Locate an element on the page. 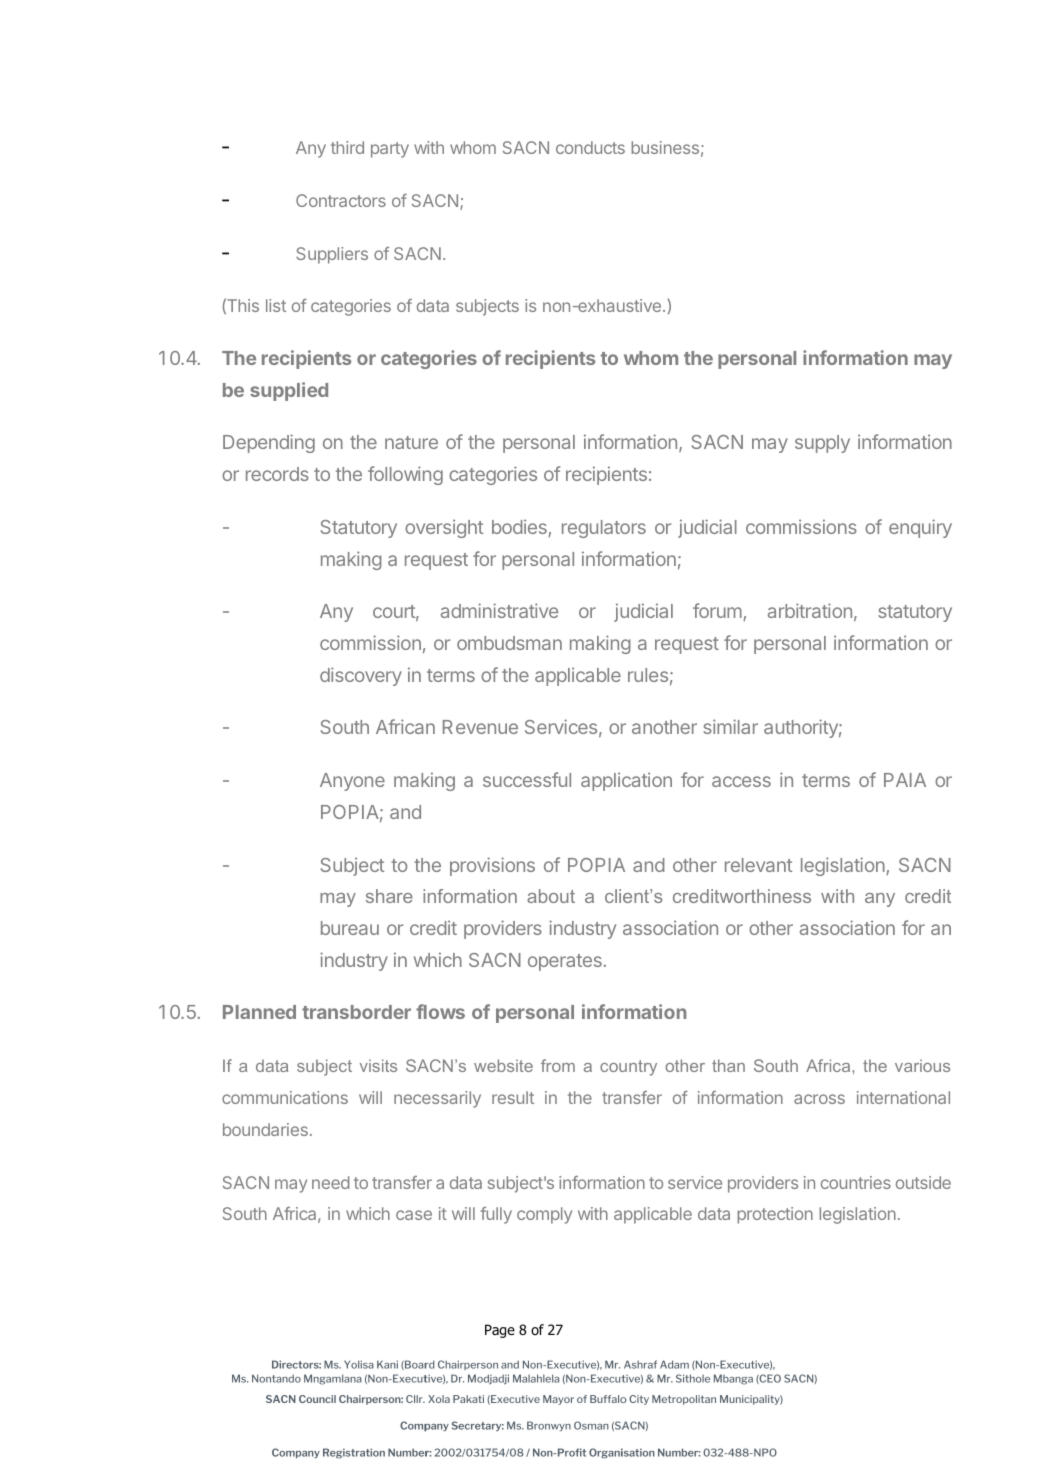 The height and width of the page is (1481, 1047). Contractors is located at coordinates (341, 200).
